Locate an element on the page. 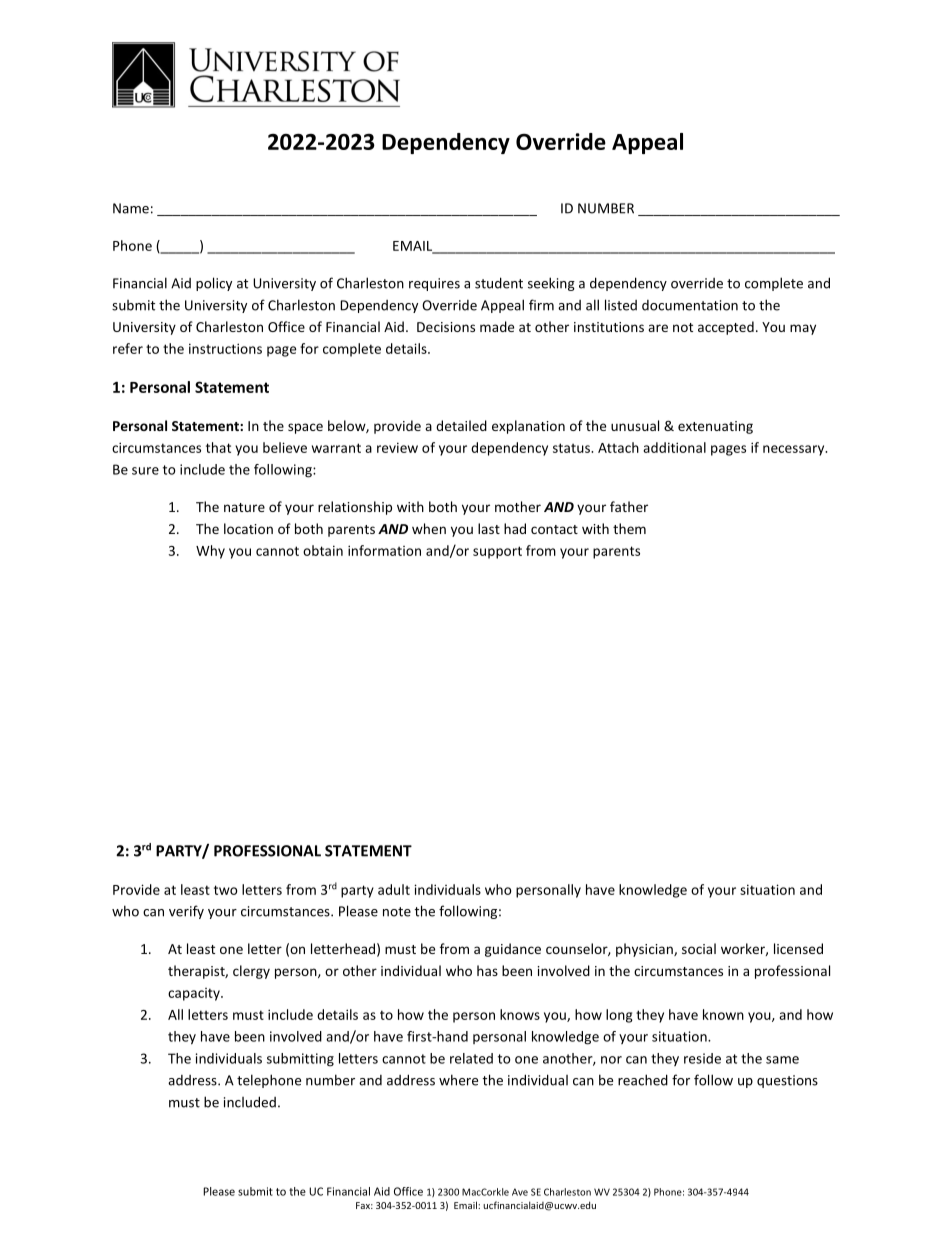 This document has height=1233, width=952. adult is located at coordinates (394, 889).
